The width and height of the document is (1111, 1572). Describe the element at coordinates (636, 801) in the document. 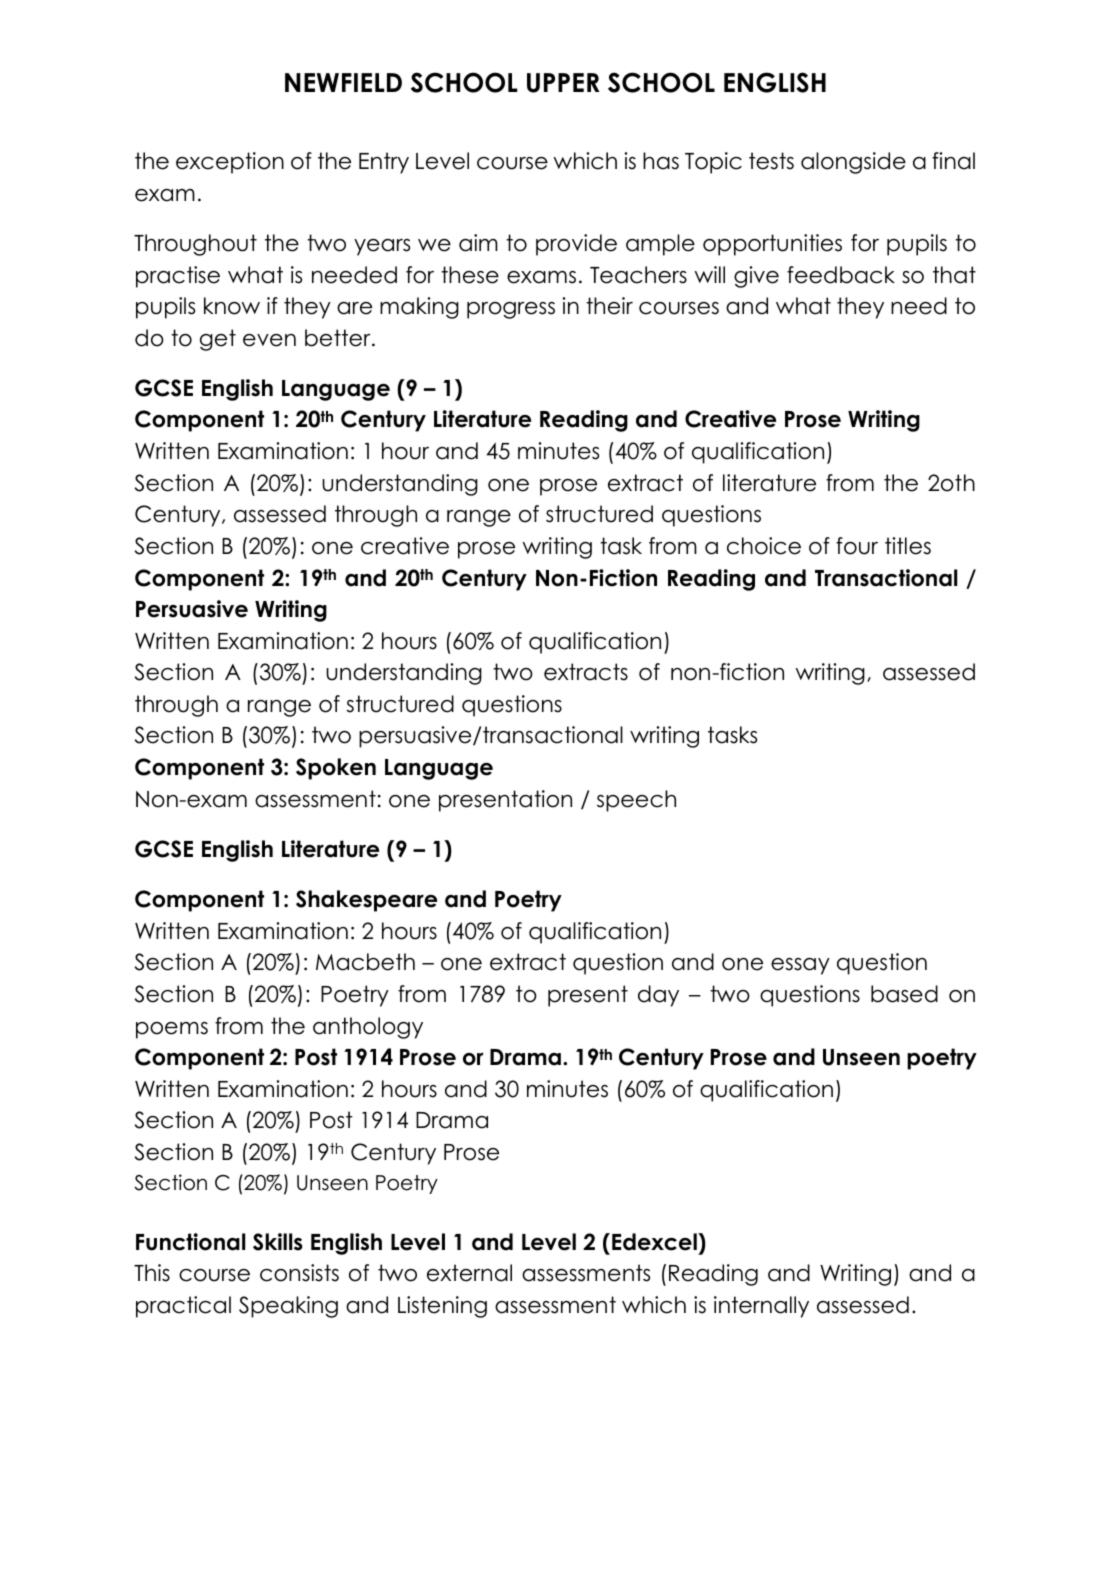

I see `speech` at that location.
